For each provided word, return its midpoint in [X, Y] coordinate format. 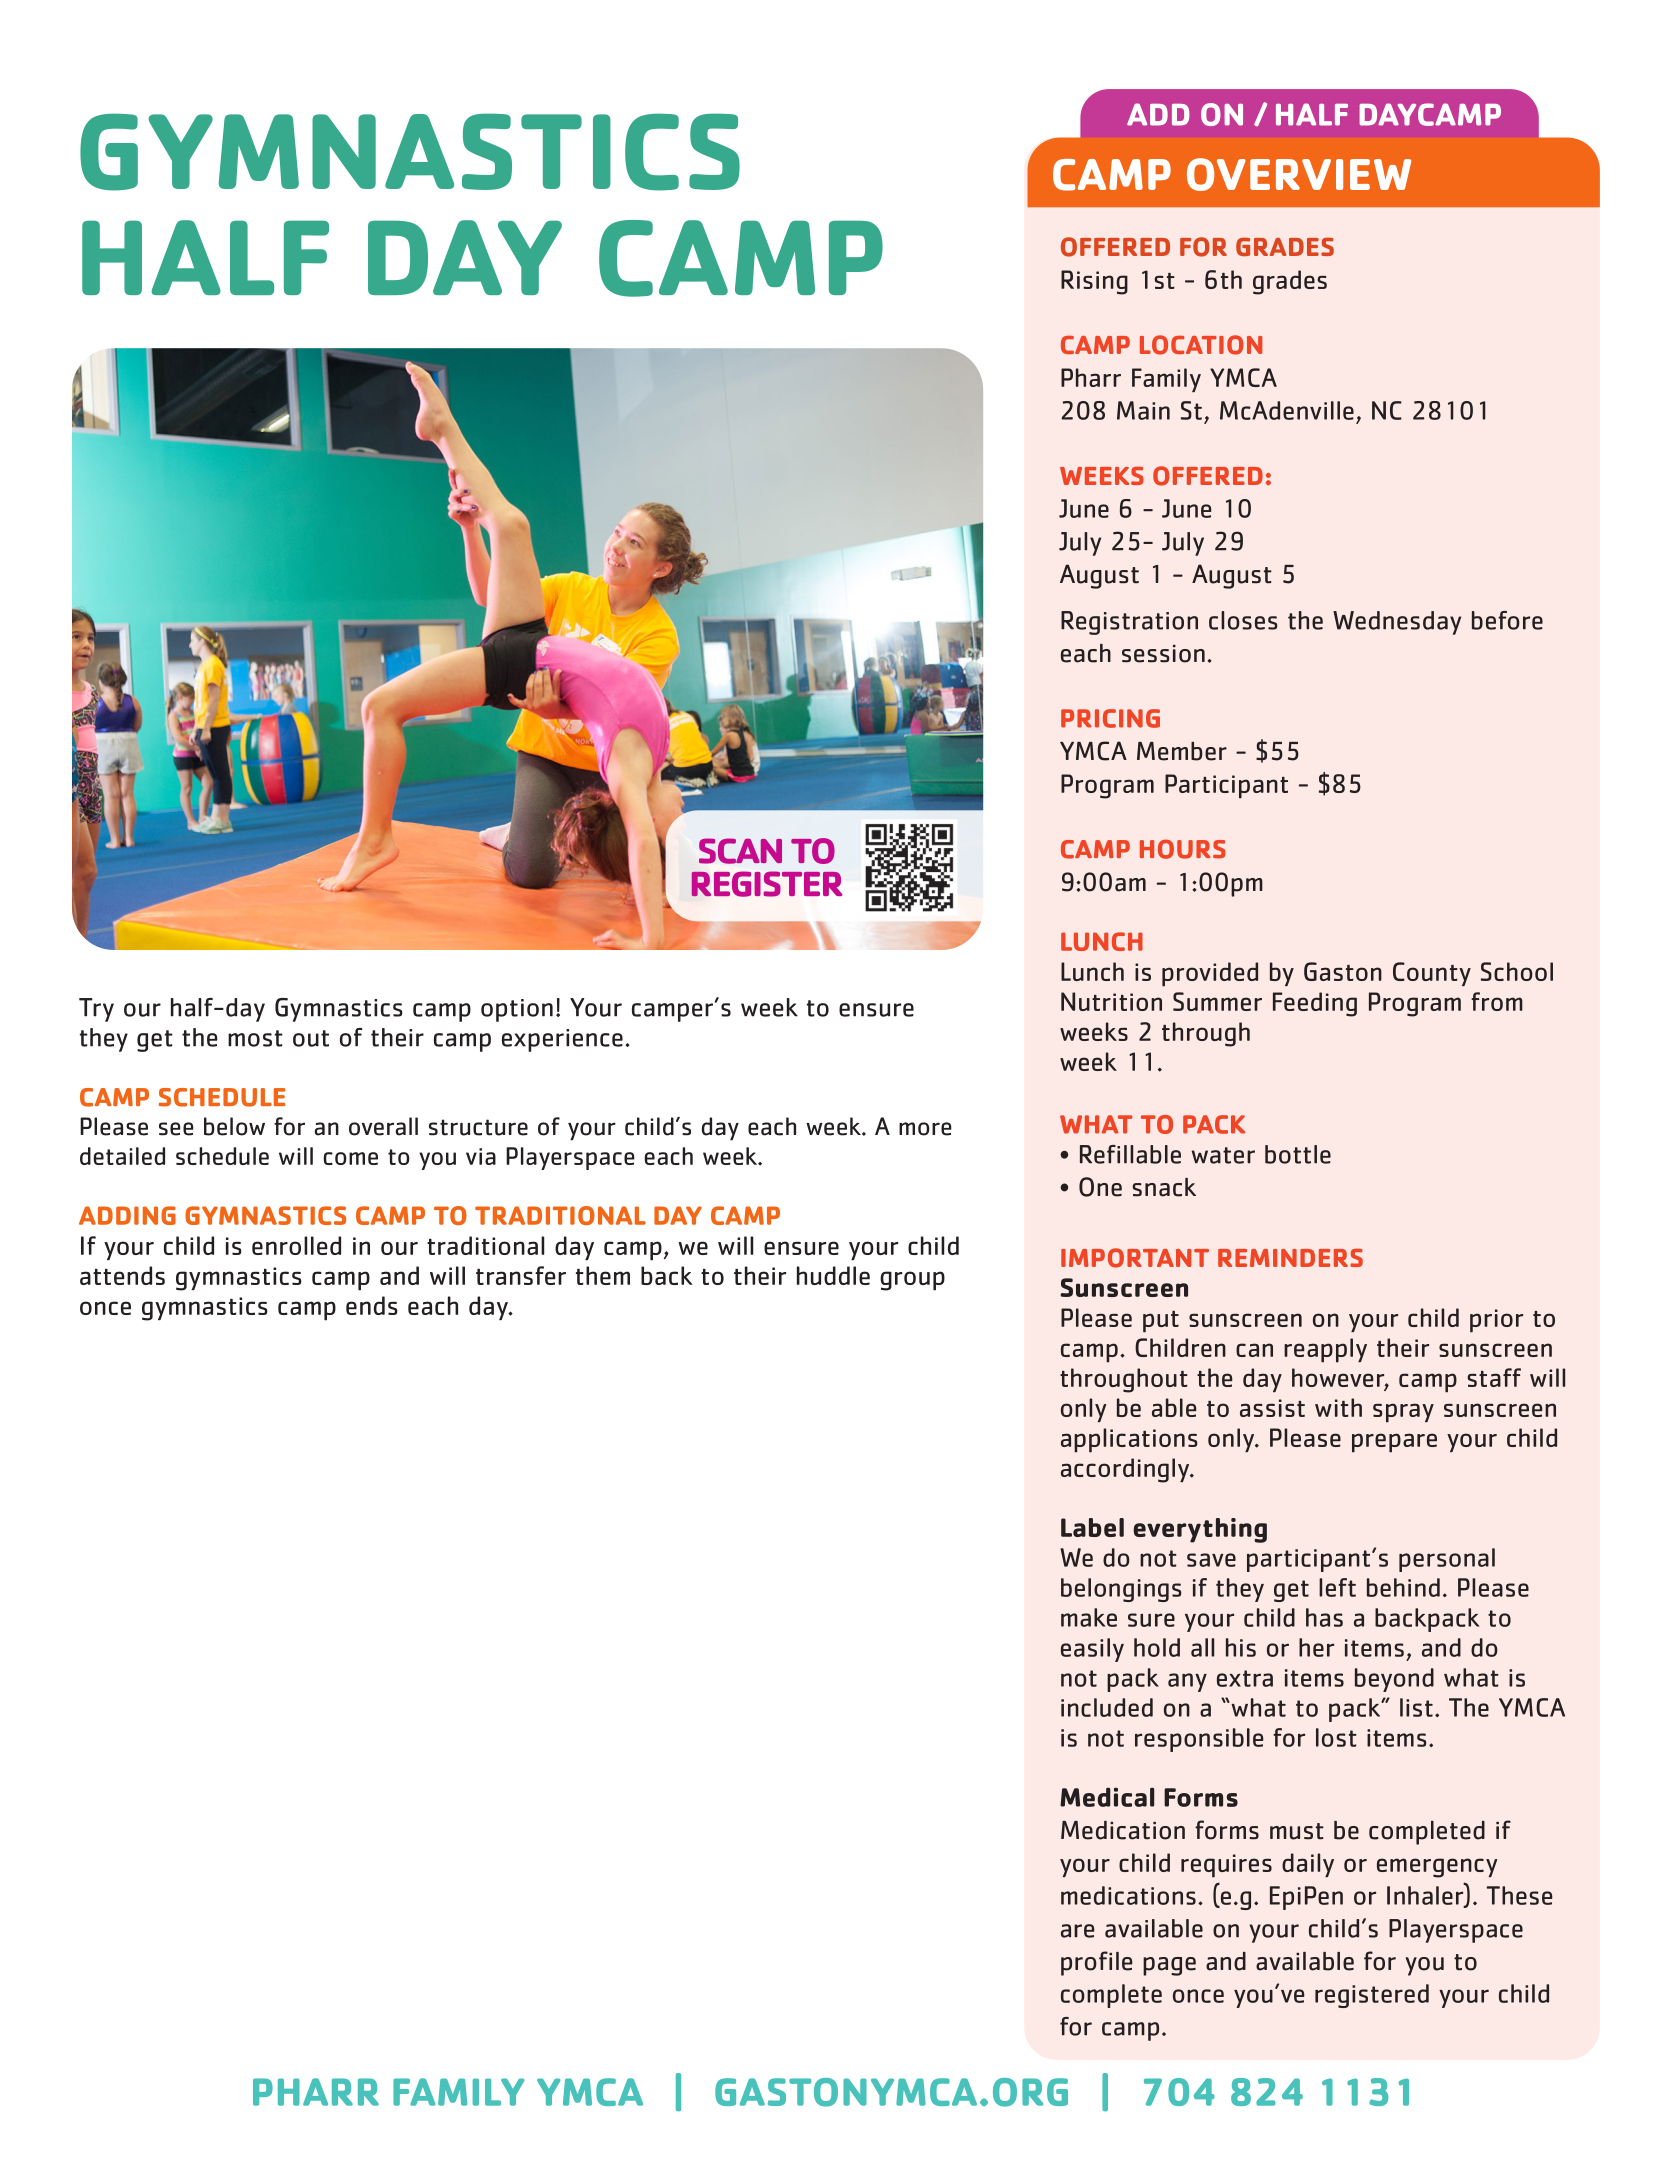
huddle [833, 1275]
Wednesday [1397, 623]
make [1089, 1617]
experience [562, 1040]
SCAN [740, 851]
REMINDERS [1290, 1258]
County [1432, 974]
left [1337, 1587]
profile [1097, 1963]
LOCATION [1201, 345]
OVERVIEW [1299, 174]
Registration [1129, 623]
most [255, 1038]
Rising [1094, 282]
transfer [521, 1275]
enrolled [296, 1245]
